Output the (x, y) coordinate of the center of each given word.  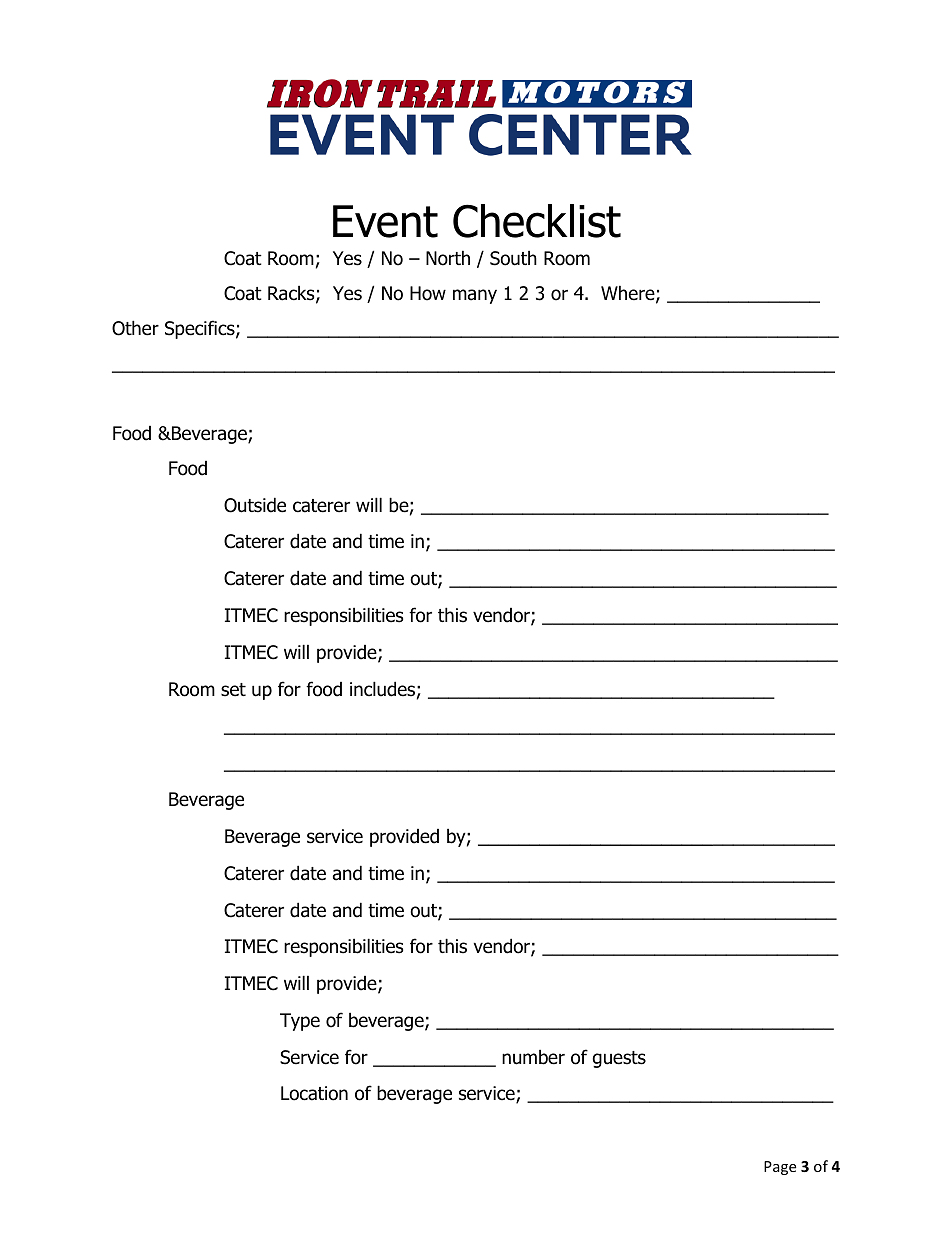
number (533, 1057)
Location (314, 1093)
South (513, 258)
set (233, 690)
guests (619, 1059)
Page (780, 1168)
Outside (255, 505)
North (448, 258)
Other (135, 328)
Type (300, 1022)
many (475, 296)
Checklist (537, 221)
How (428, 293)
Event (385, 221)
